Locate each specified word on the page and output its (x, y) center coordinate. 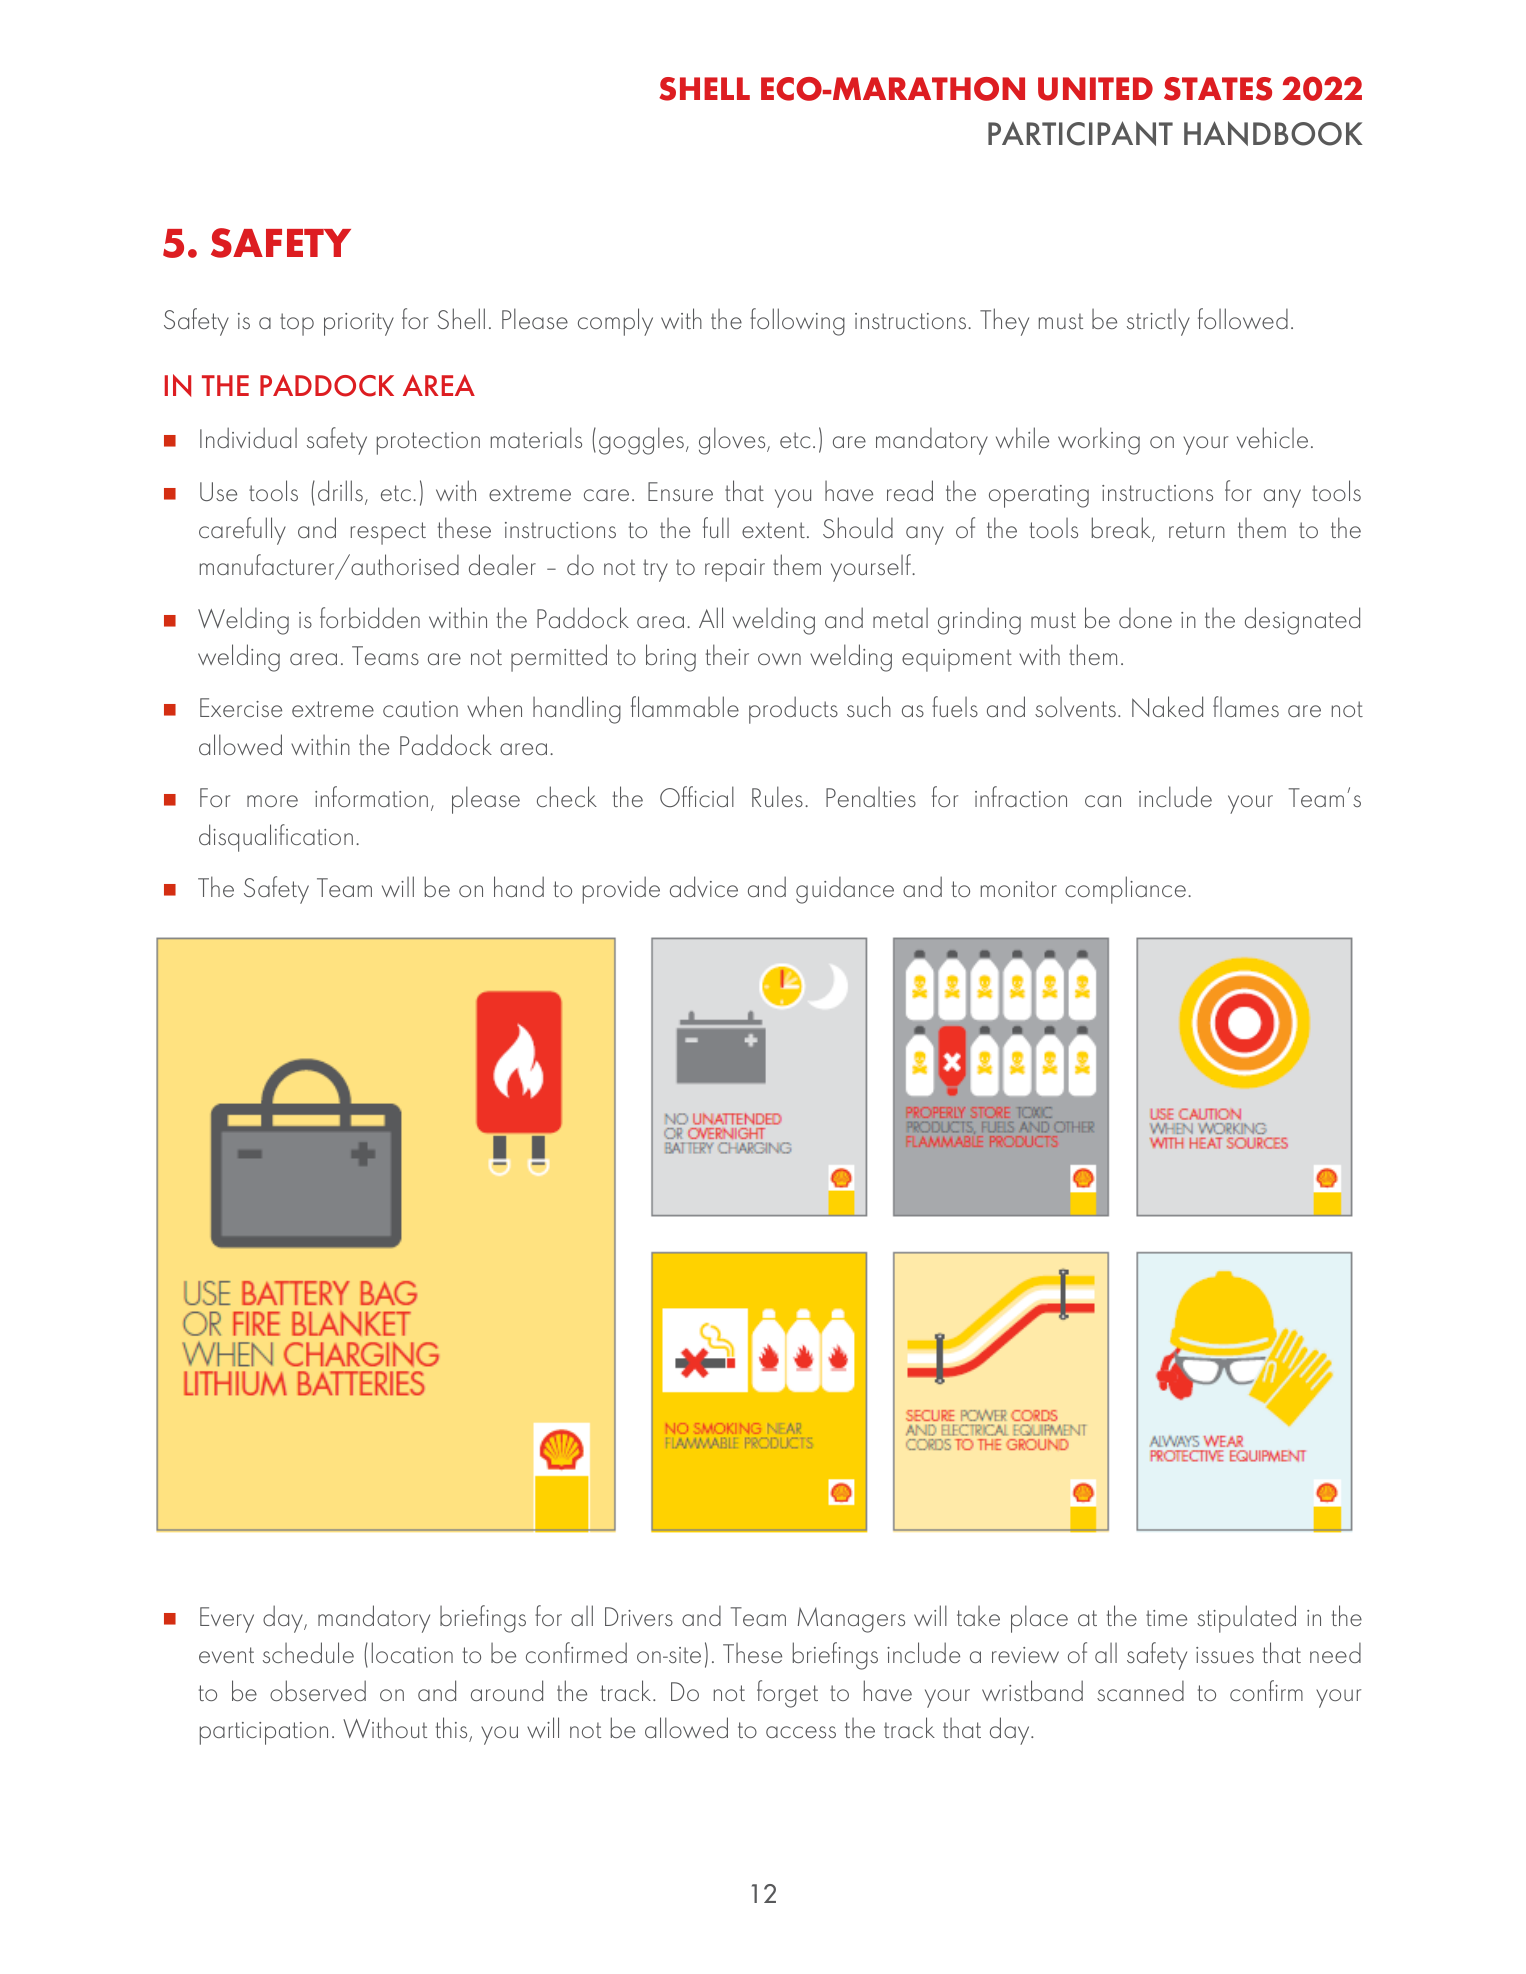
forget (787, 1694)
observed (318, 1690)
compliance (1125, 890)
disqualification (276, 838)
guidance (845, 890)
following (797, 322)
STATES (1218, 89)
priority (359, 324)
